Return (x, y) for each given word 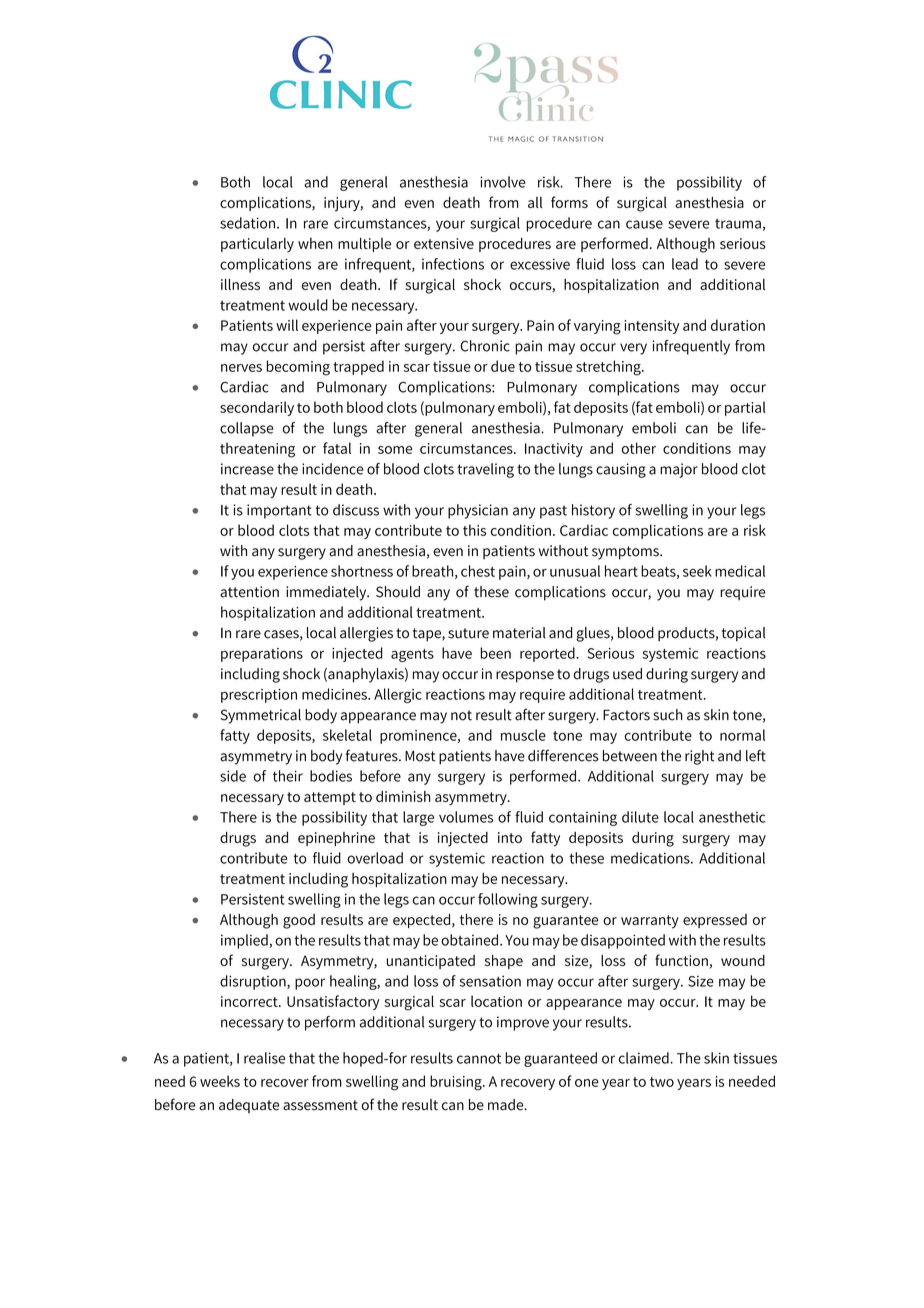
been (496, 653)
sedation (247, 223)
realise (264, 1058)
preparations (262, 655)
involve (503, 182)
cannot (479, 1058)
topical (744, 634)
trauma (738, 224)
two (662, 1082)
